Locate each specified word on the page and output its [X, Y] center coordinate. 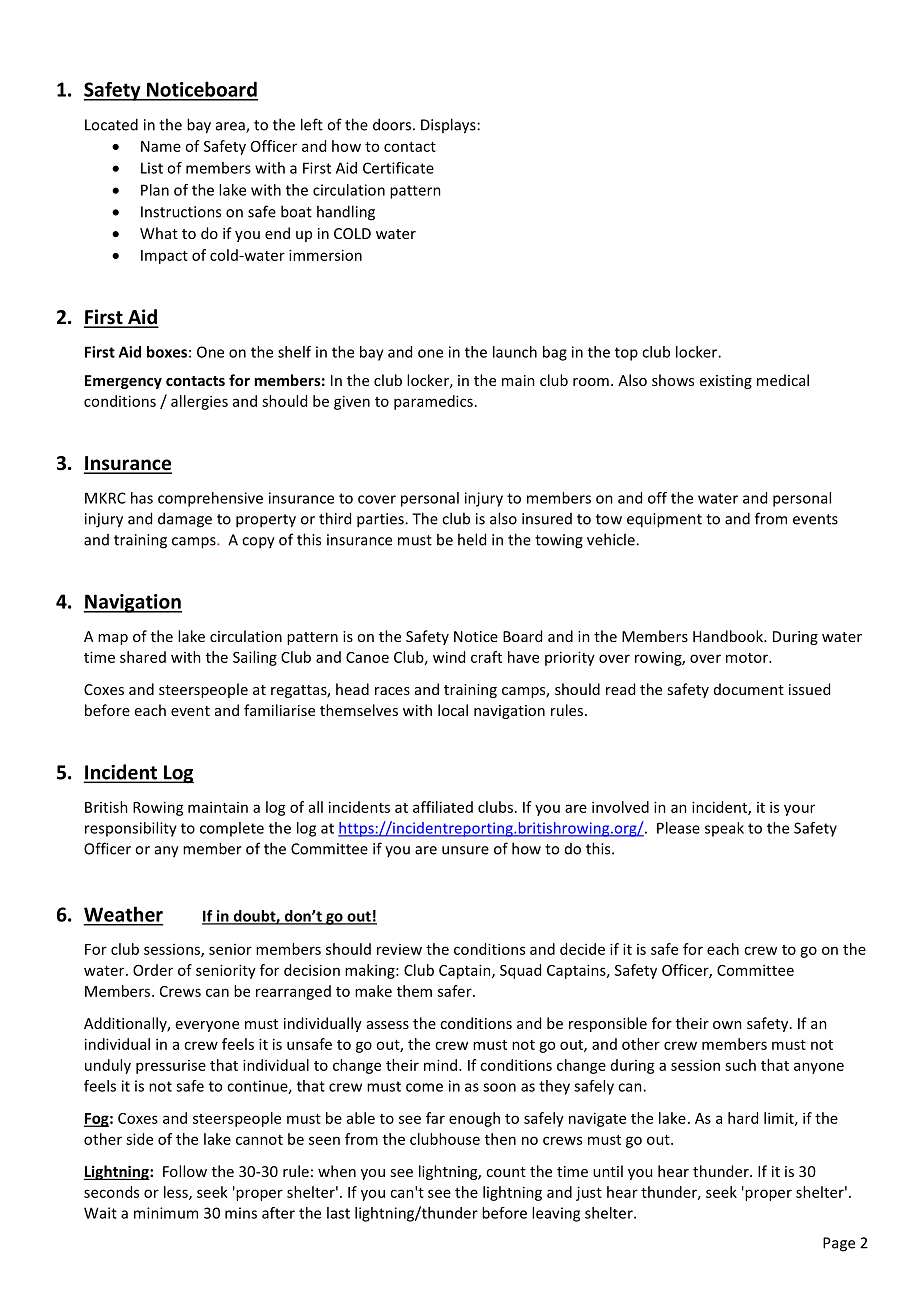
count [506, 1172]
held [472, 539]
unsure [465, 850]
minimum [166, 1213]
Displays [448, 126]
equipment [664, 520]
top [626, 354]
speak [724, 829]
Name [161, 146]
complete [232, 829]
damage [185, 520]
